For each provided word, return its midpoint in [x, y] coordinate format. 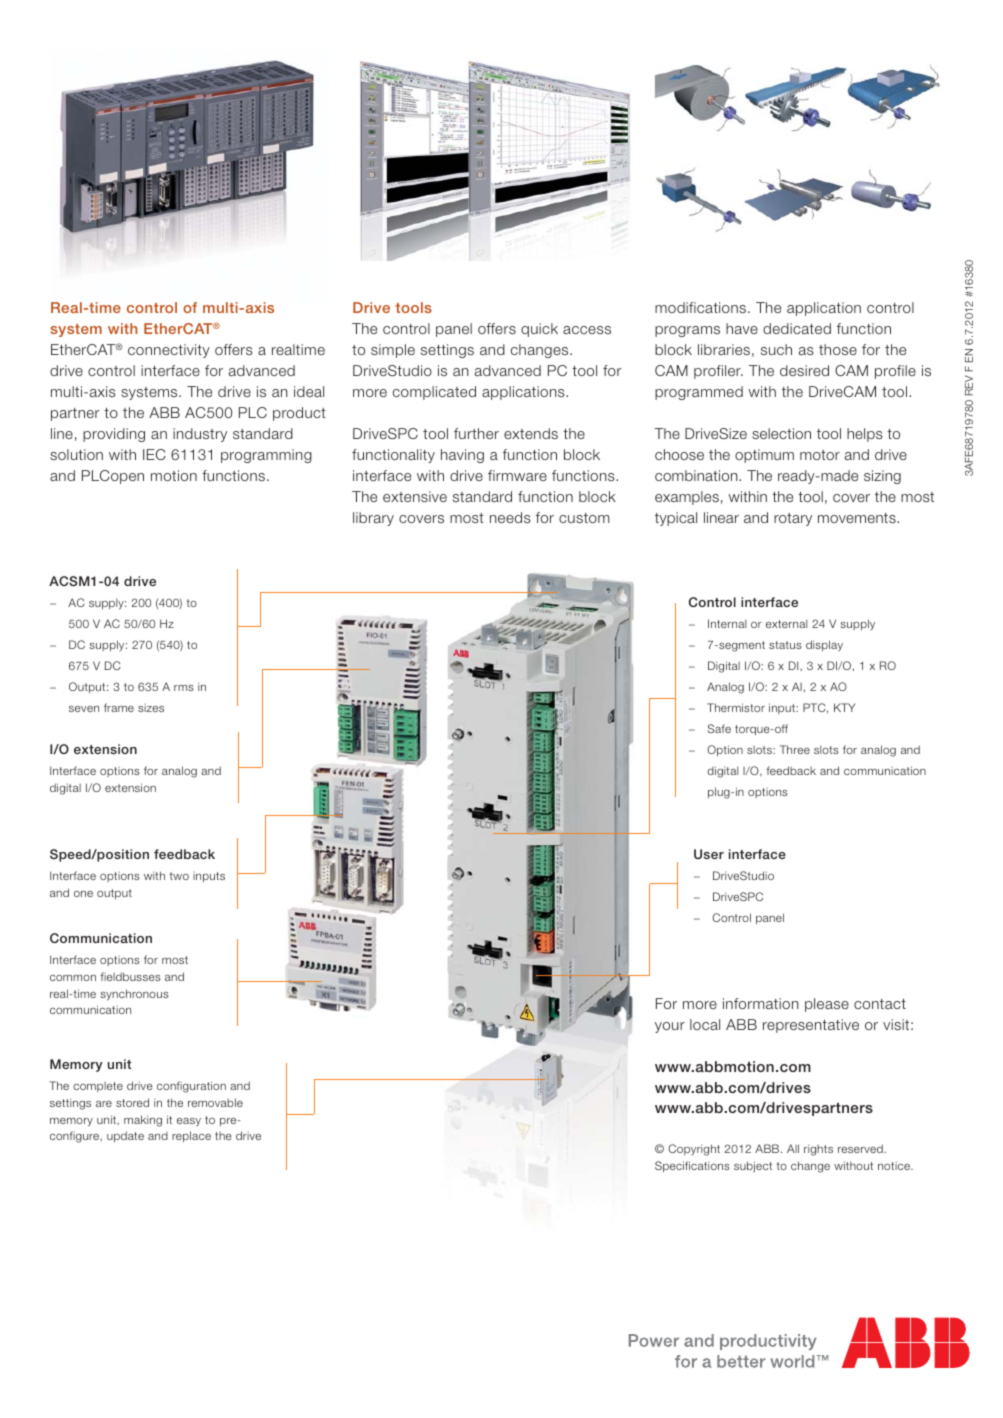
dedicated [797, 328]
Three [795, 749]
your [670, 1027]
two [179, 876]
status [785, 645]
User [709, 854]
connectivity [169, 351]
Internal [727, 623]
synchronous [134, 994]
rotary [793, 519]
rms [184, 688]
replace [191, 1136]
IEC [154, 454]
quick [539, 330]
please [827, 1005]
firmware [517, 475]
